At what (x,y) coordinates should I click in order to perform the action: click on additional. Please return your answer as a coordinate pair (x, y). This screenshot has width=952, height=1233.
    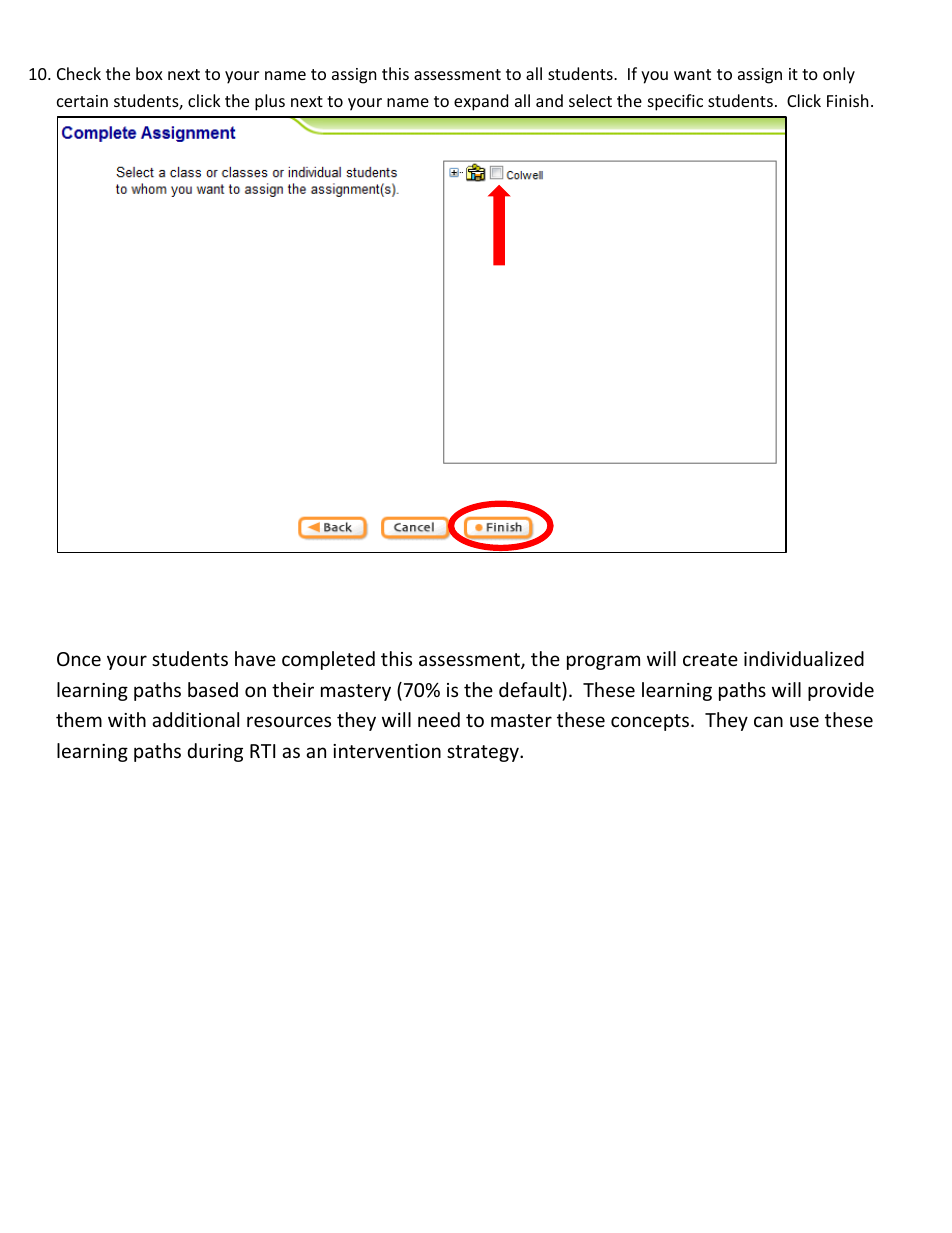
    Looking at the image, I should click on (195, 719).
